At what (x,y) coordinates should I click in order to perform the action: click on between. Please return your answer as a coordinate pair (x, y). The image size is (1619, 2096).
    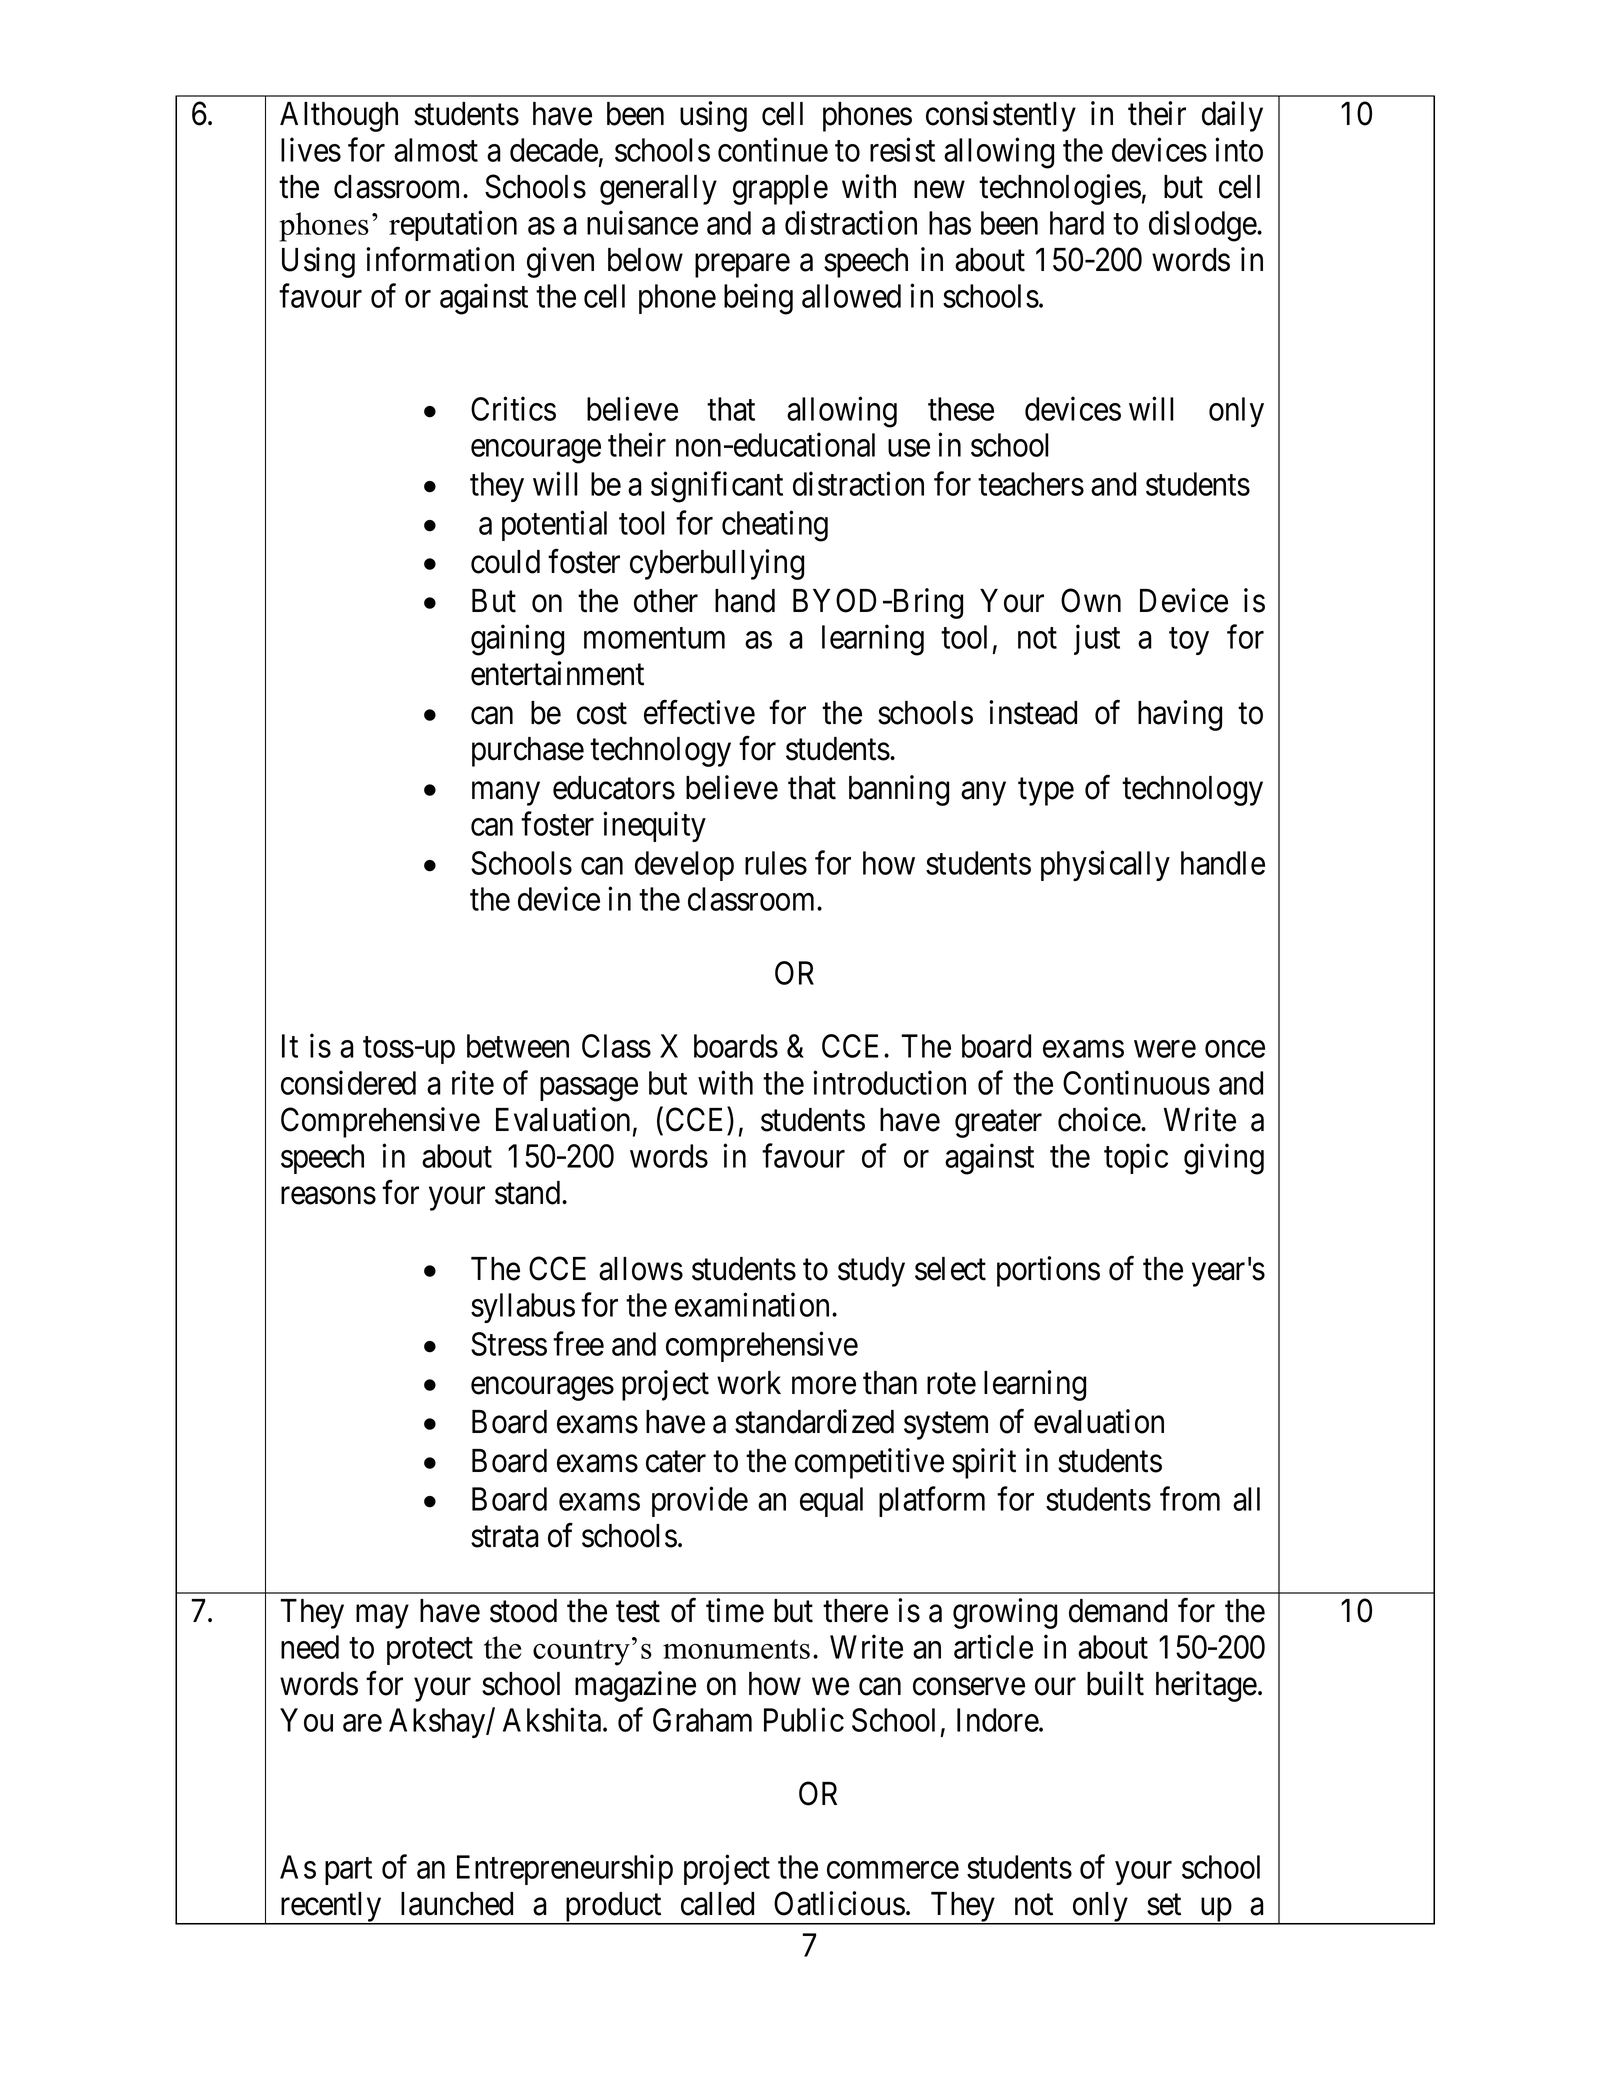
    Looking at the image, I should click on (518, 1046).
